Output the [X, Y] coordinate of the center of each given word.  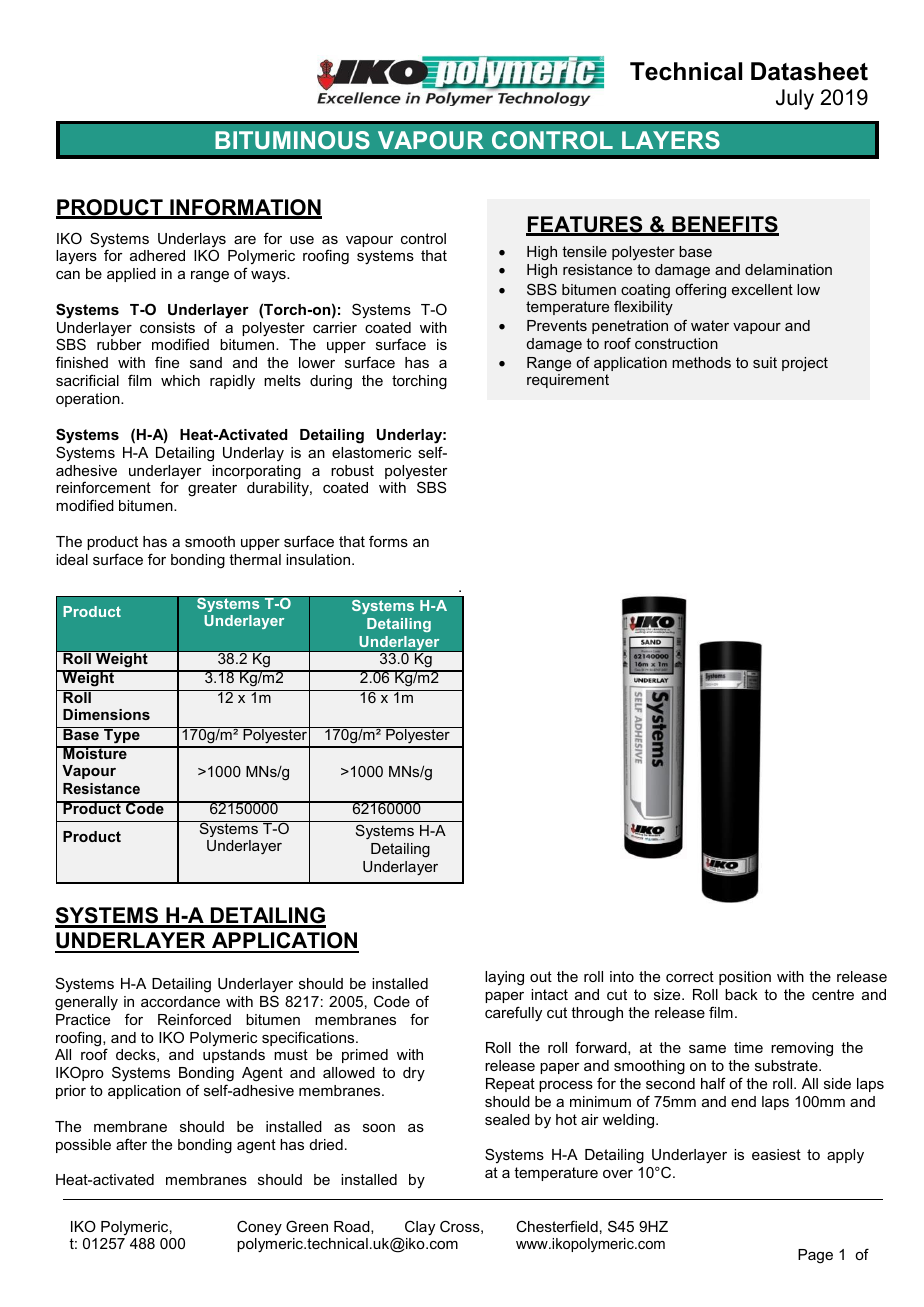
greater [212, 489]
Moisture [95, 752]
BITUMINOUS [292, 140]
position [745, 978]
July [795, 99]
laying [504, 978]
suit [765, 362]
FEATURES [585, 225]
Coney [259, 1227]
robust [352, 470]
